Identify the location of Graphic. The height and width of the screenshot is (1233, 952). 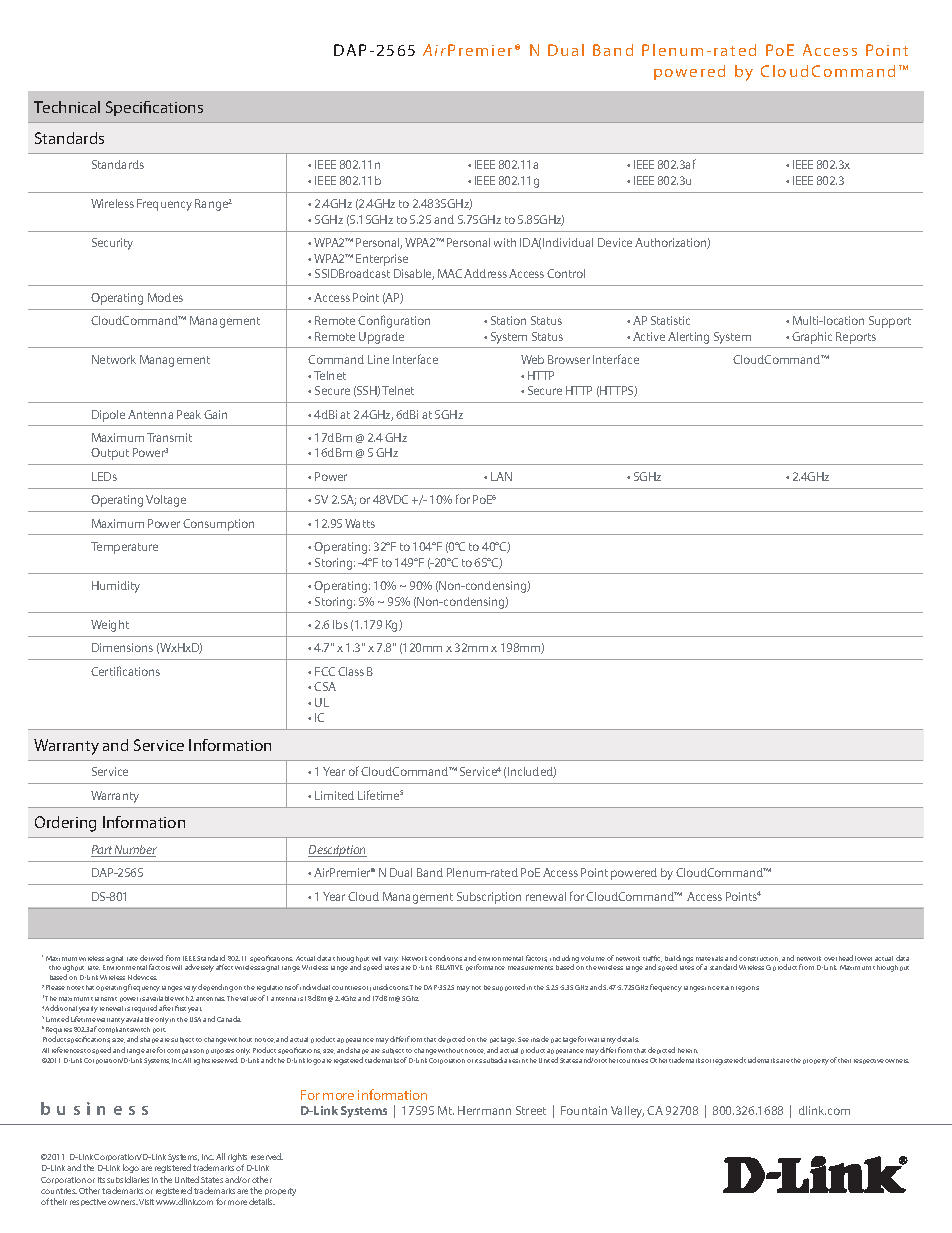
(812, 338).
